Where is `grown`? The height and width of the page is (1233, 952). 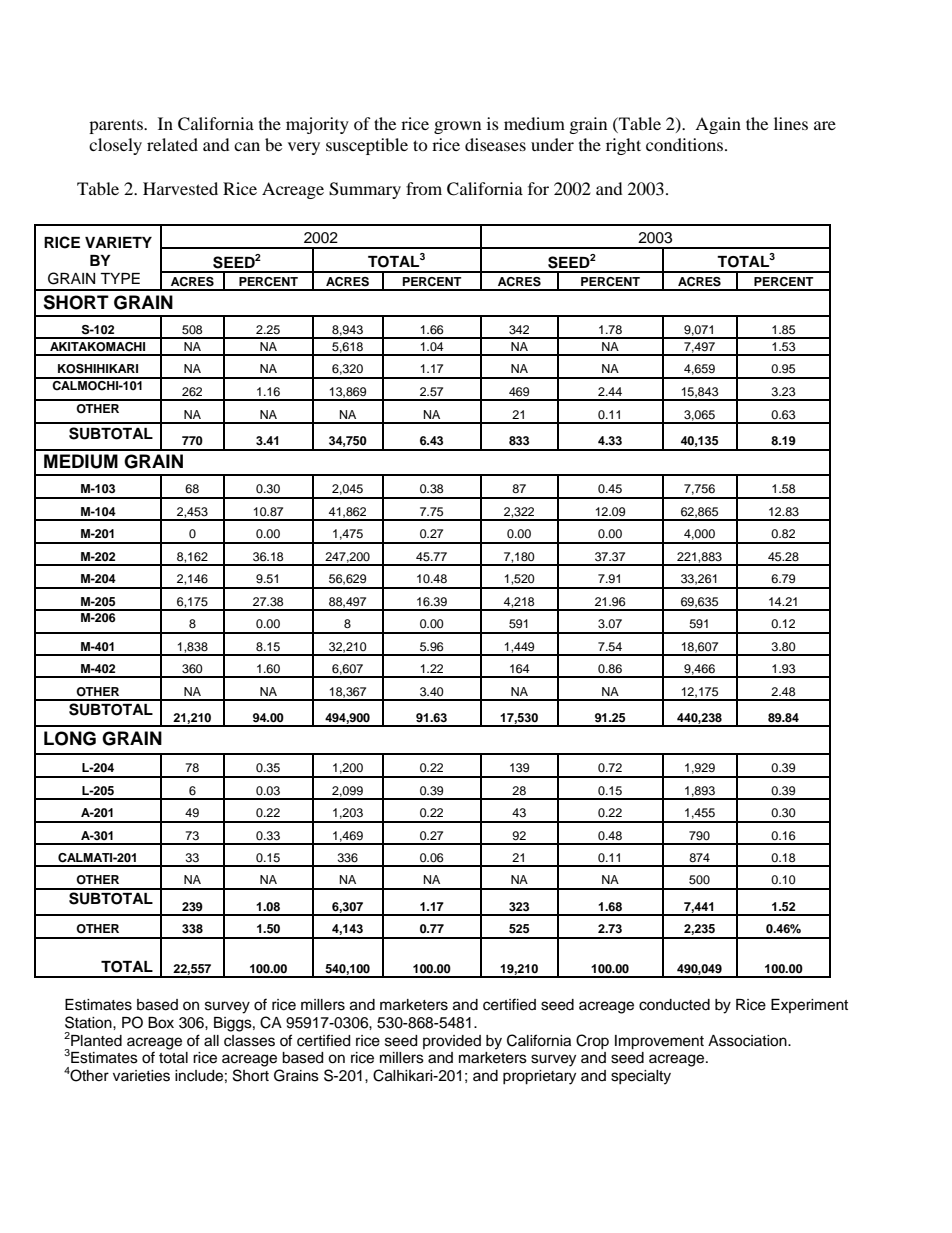
grown is located at coordinates (457, 127).
